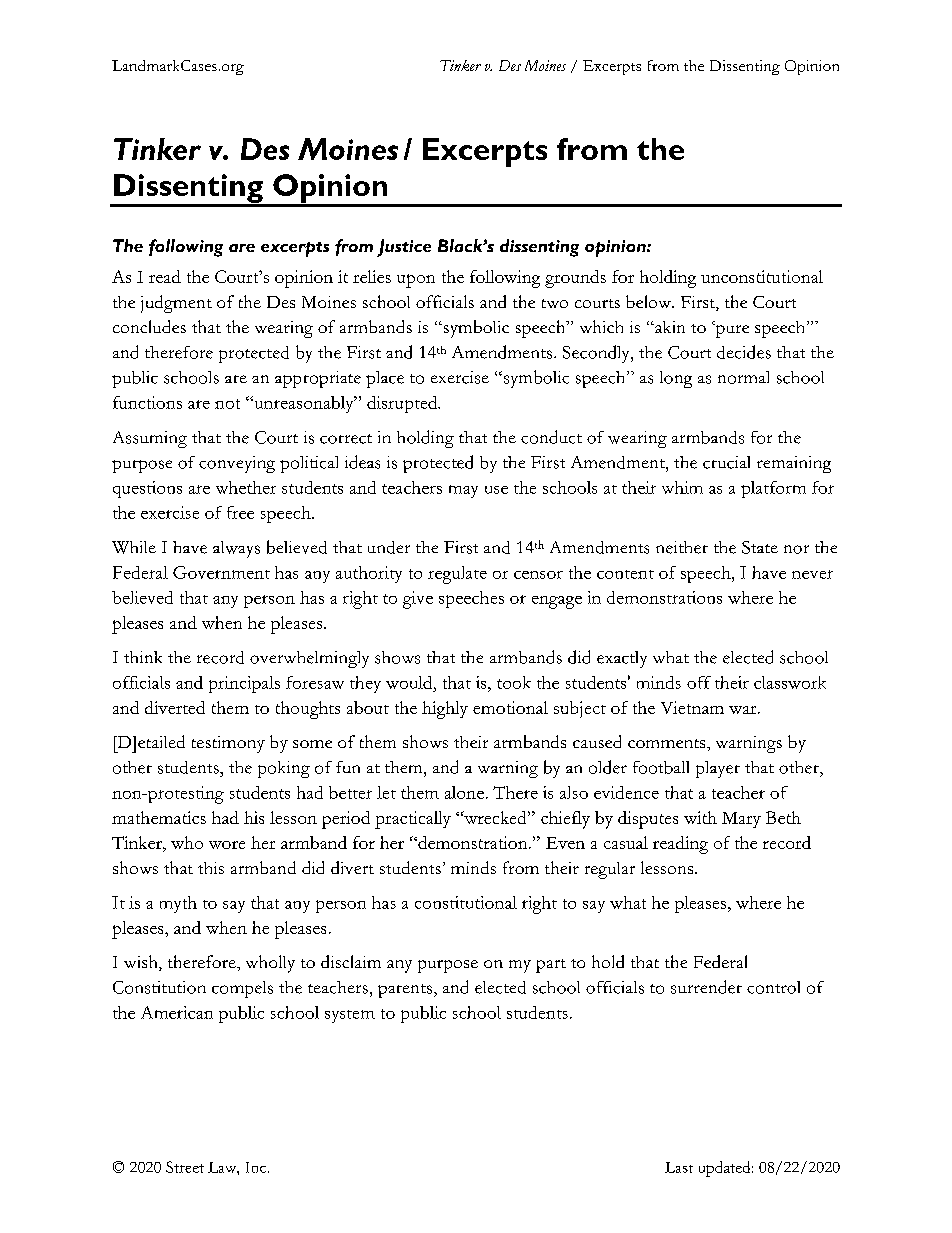 The width and height of the document is (952, 1233). Describe the element at coordinates (185, 1167) in the document. I see `Street` at that location.
